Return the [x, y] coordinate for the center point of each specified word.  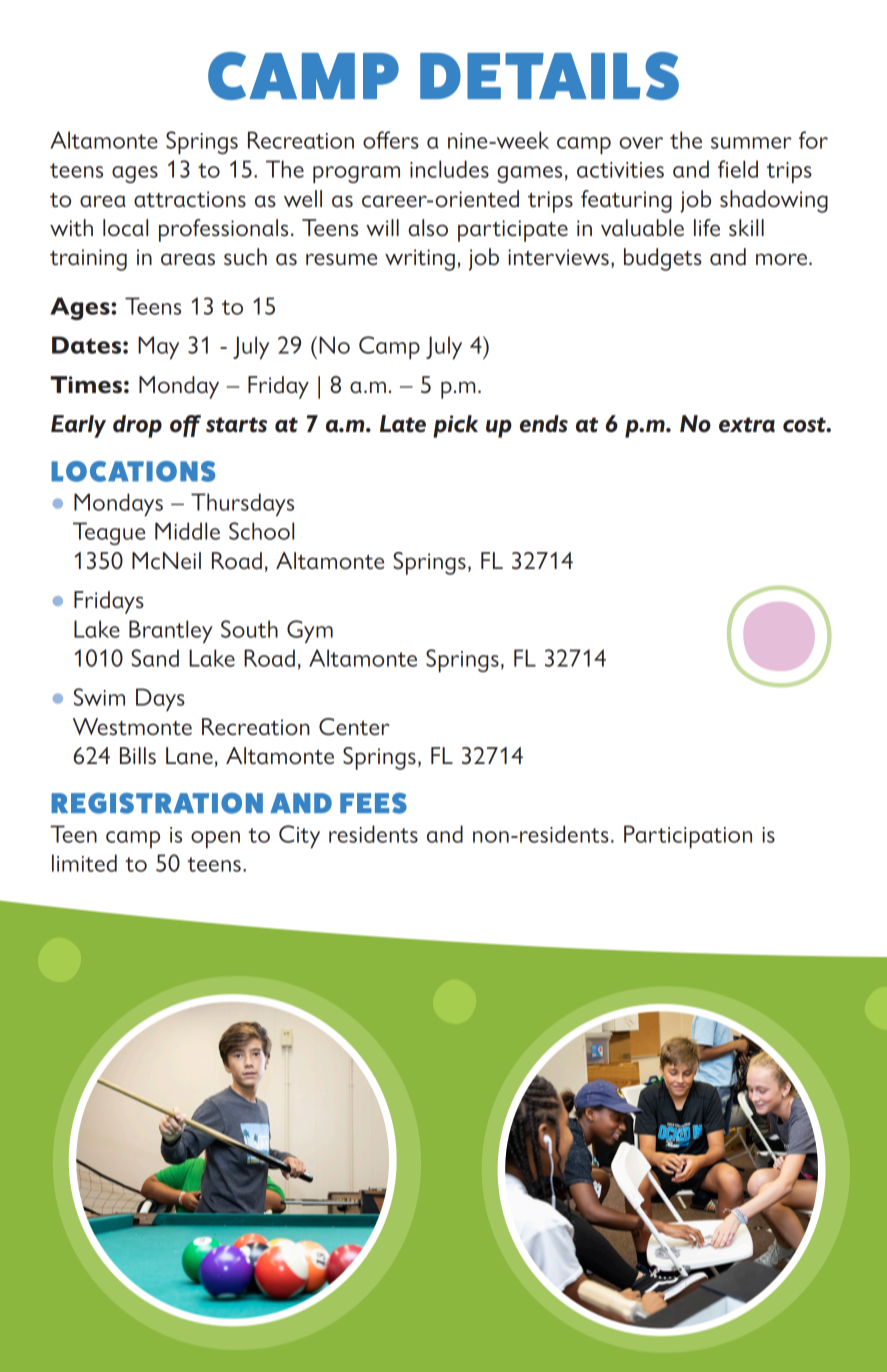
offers [391, 140]
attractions [190, 199]
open [215, 839]
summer [751, 143]
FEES [373, 803]
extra [747, 425]
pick [455, 426]
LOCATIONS [133, 471]
